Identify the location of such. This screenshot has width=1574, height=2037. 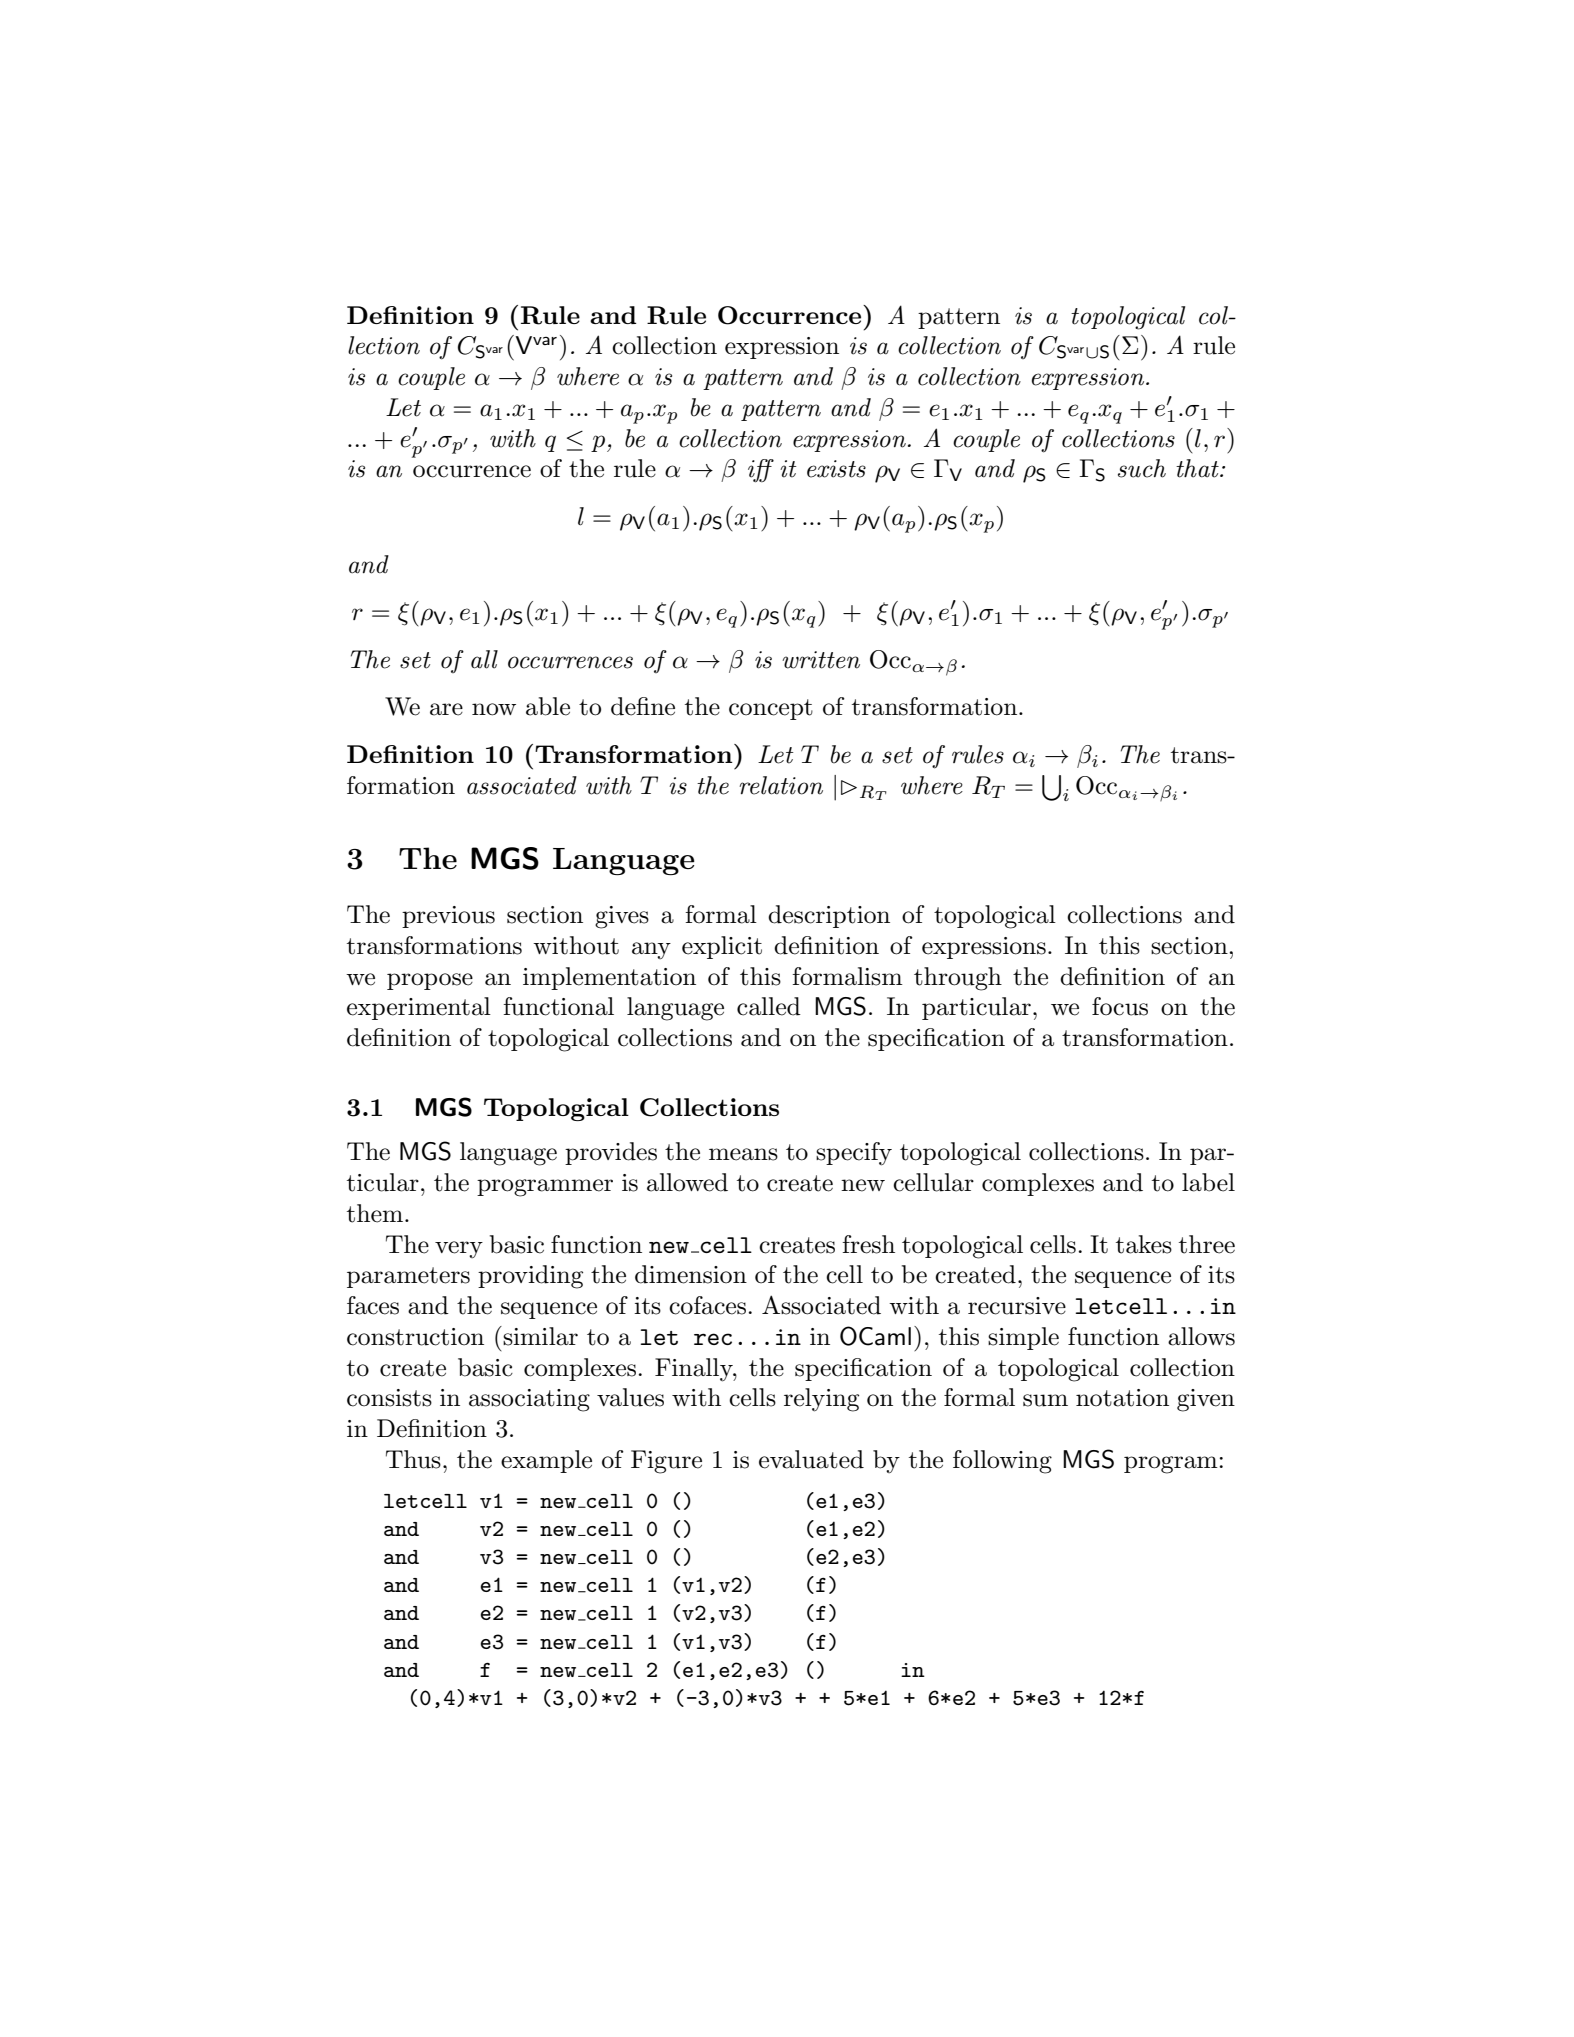
(1142, 468).
